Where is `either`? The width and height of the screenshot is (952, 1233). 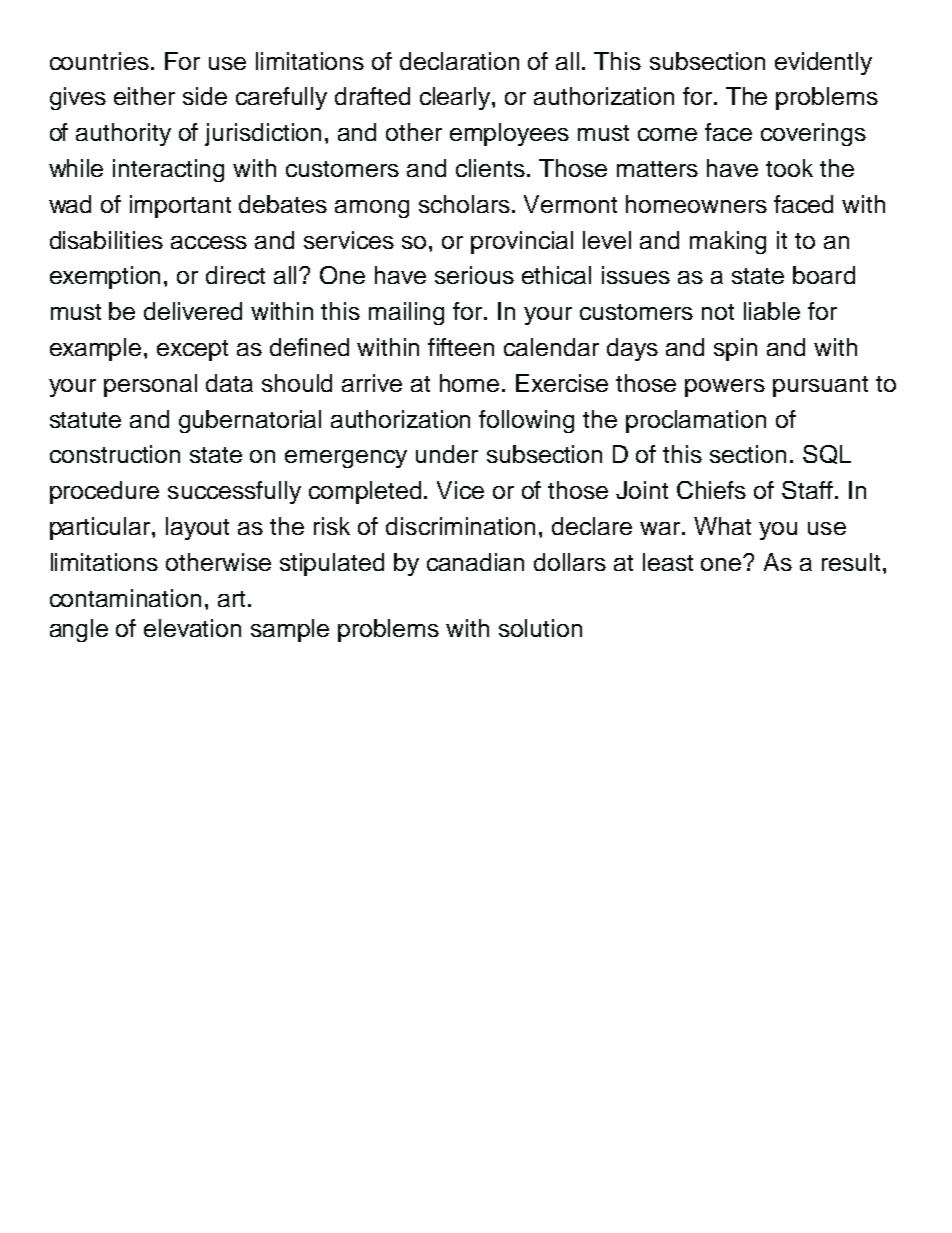
either is located at coordinates (144, 96).
